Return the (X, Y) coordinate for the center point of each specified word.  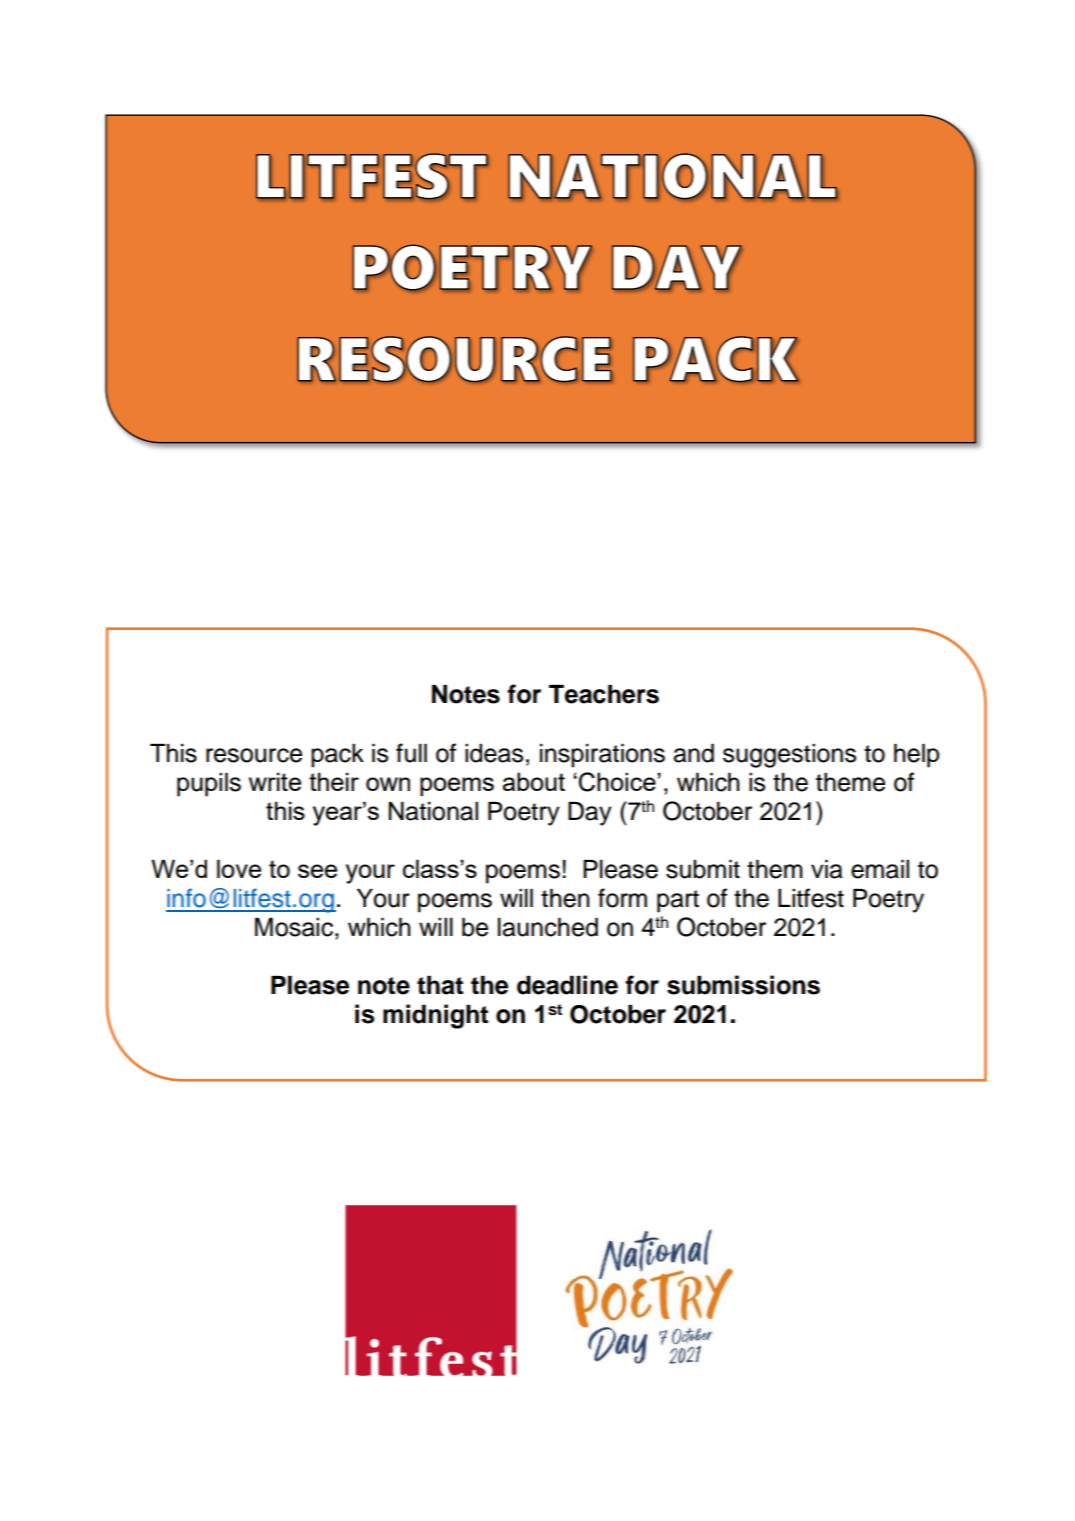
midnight (435, 1016)
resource (254, 755)
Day (590, 814)
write (275, 781)
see (317, 871)
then (565, 898)
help (916, 756)
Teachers (604, 694)
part (678, 901)
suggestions (789, 756)
